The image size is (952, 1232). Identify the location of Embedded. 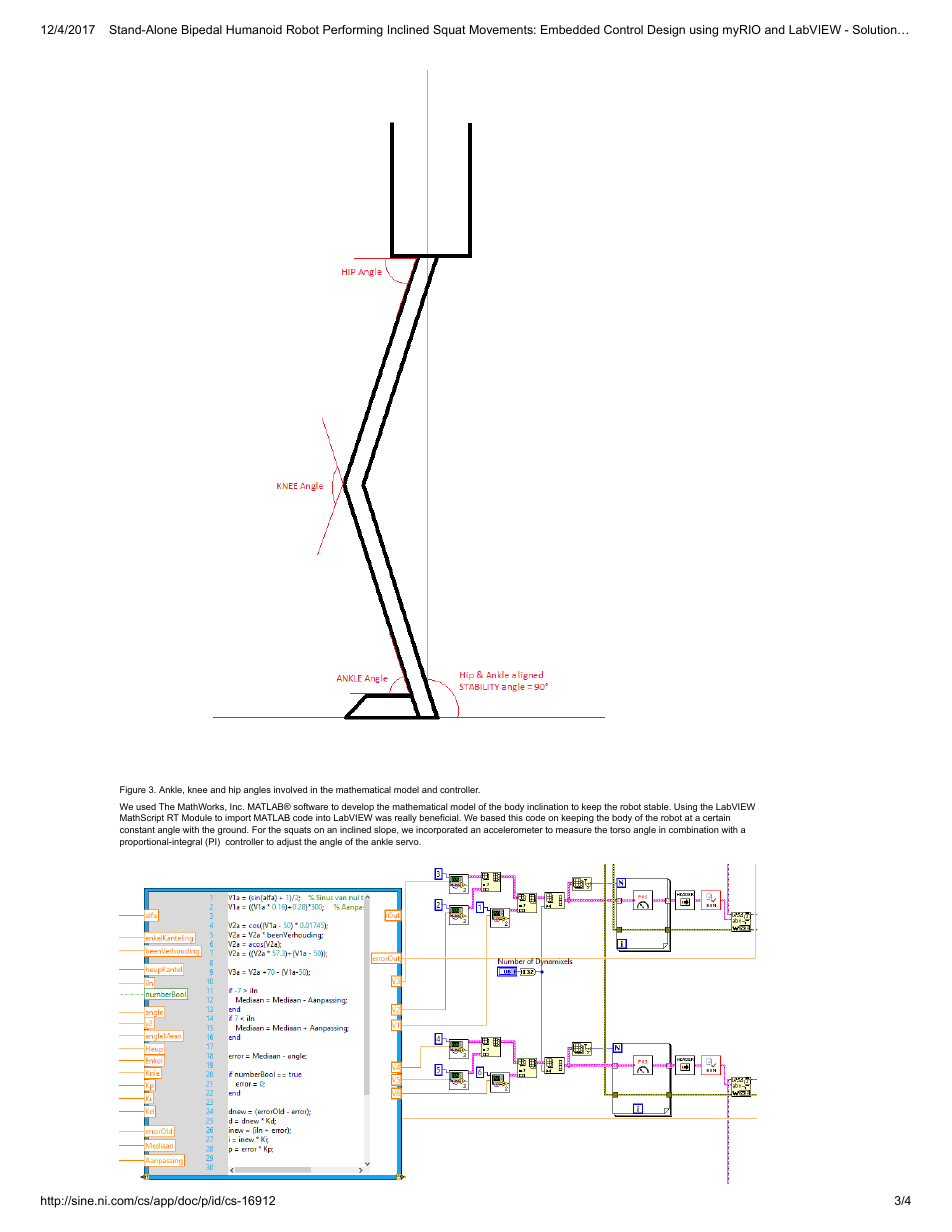
(570, 29).
